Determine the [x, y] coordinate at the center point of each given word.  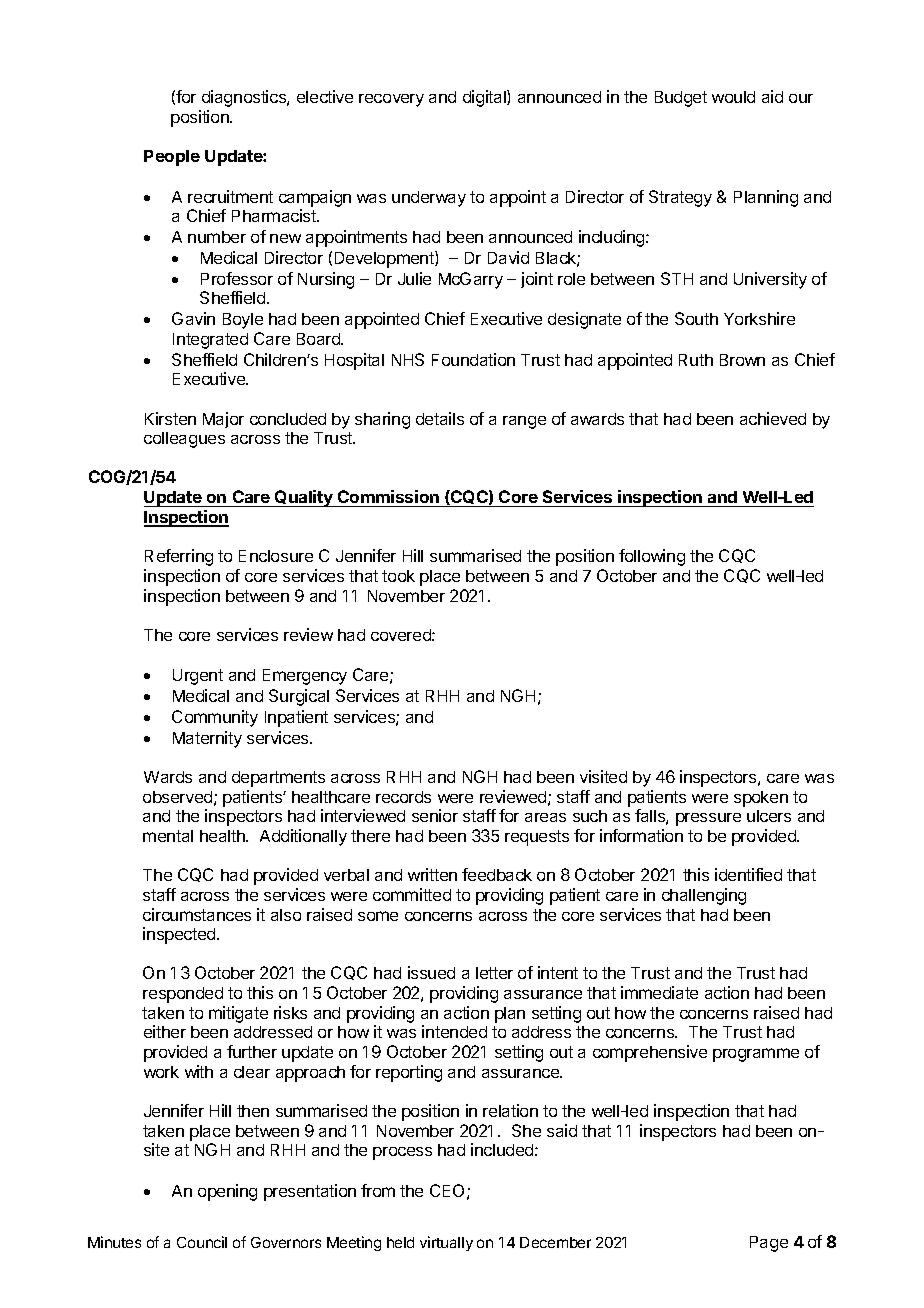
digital [485, 98]
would [733, 97]
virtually [446, 1243]
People [172, 158]
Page [769, 1244]
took [398, 576]
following [652, 557]
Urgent [198, 677]
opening [227, 1192]
